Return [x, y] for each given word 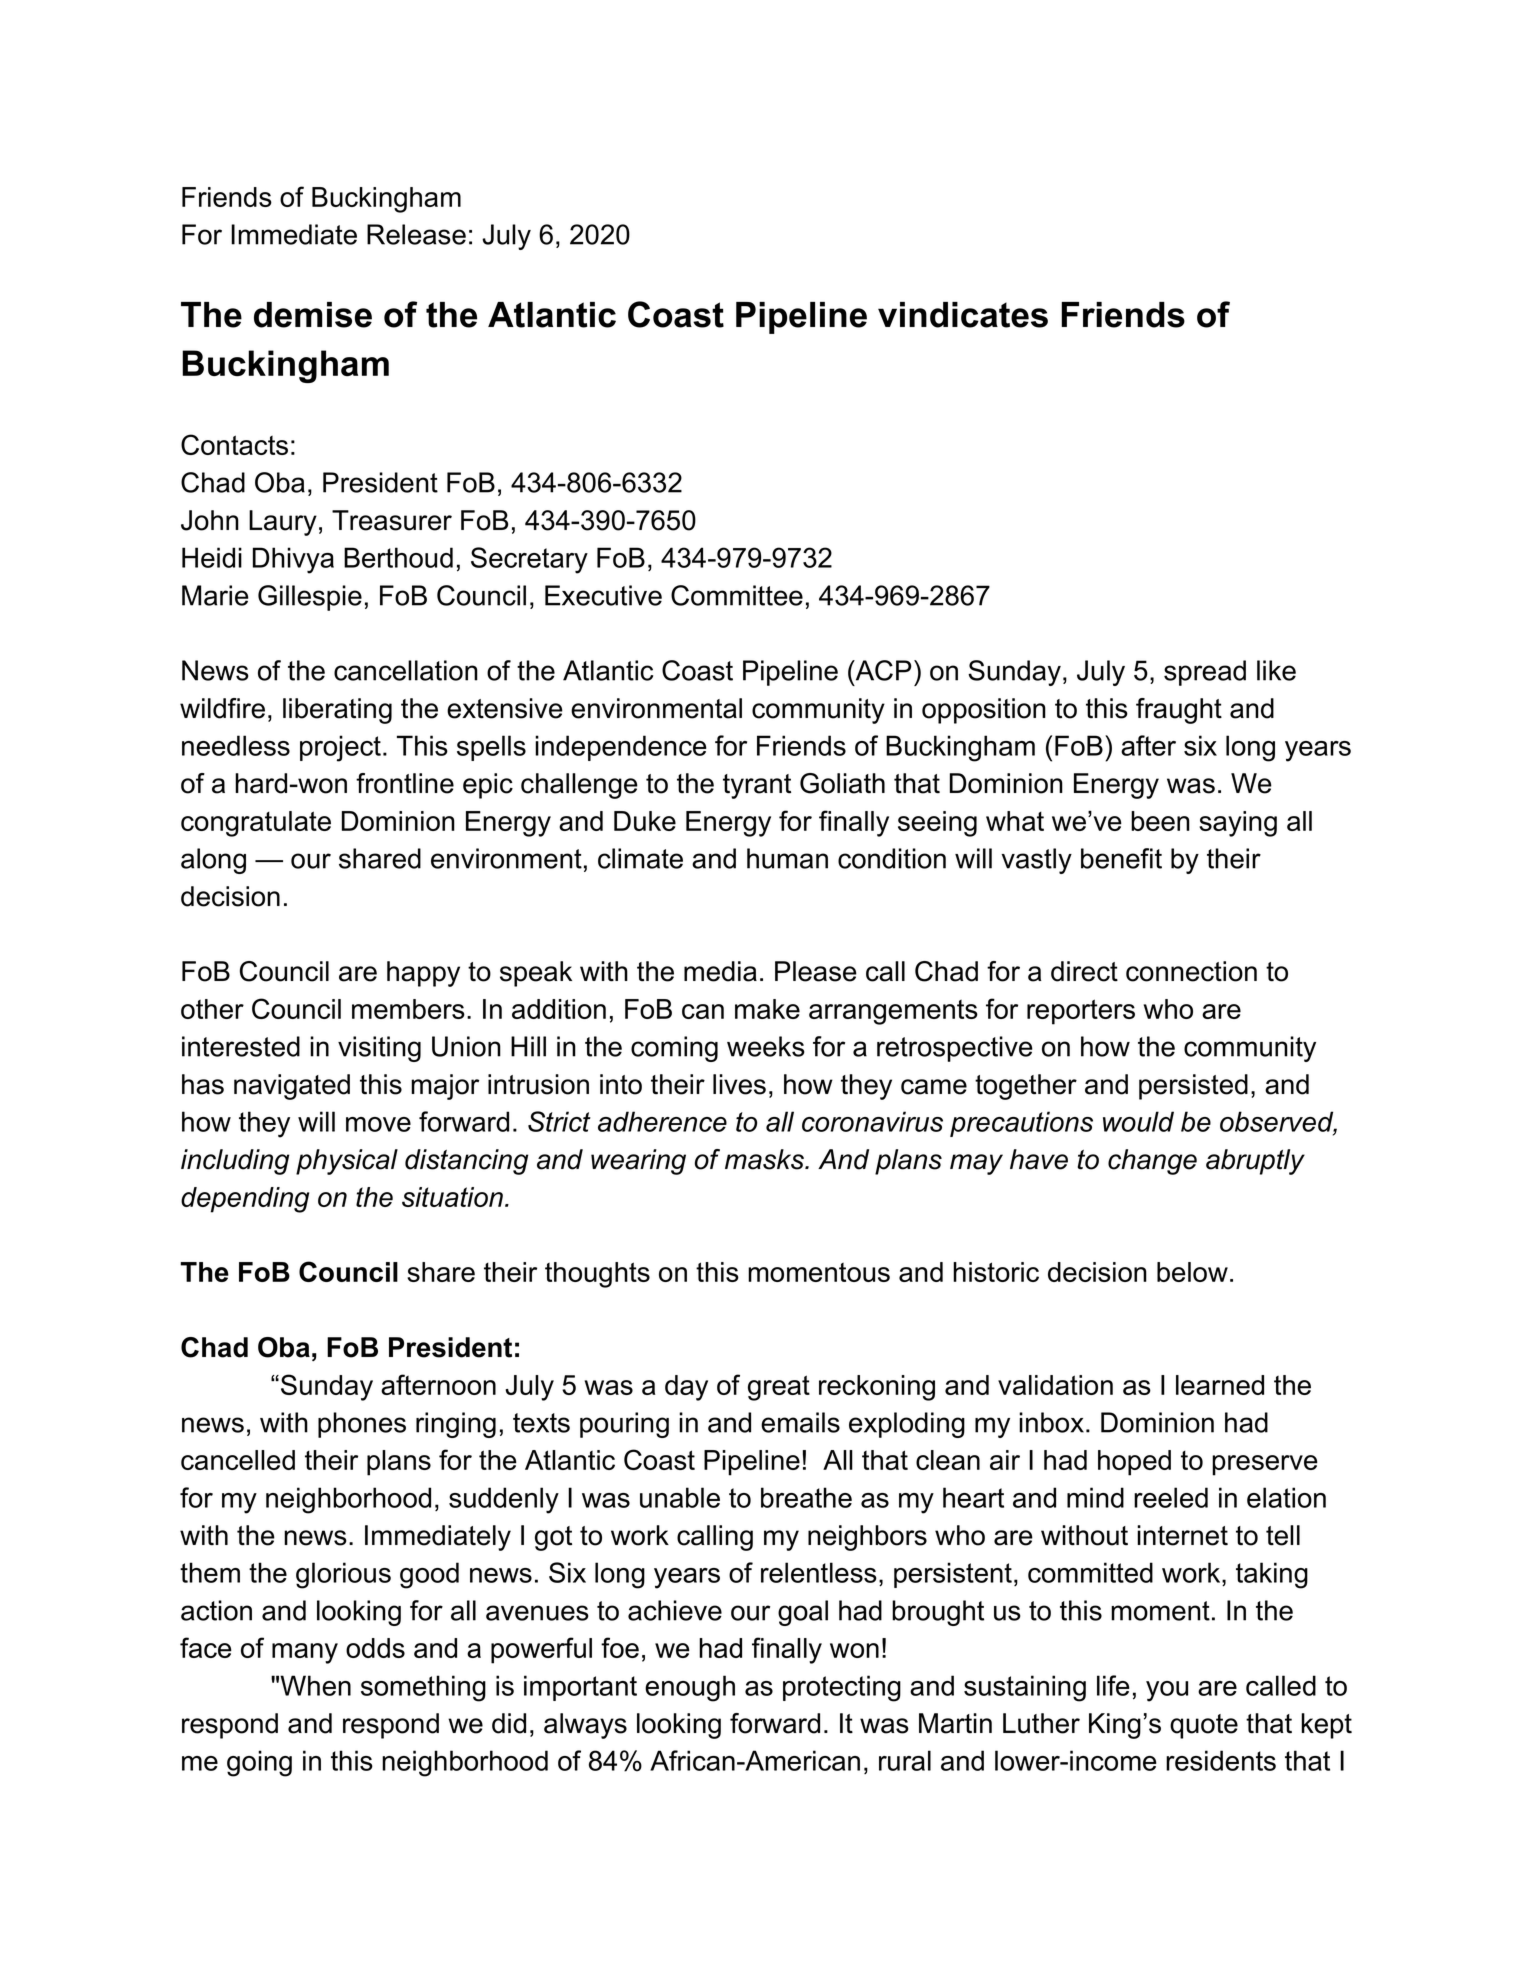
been [1160, 821]
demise [313, 315]
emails [800, 1422]
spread [1205, 673]
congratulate [256, 824]
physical [347, 1162]
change [1152, 1162]
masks [765, 1159]
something [423, 1688]
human [787, 858]
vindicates [963, 315]
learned [1220, 1385]
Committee [737, 595]
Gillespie [310, 598]
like [1276, 670]
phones [362, 1425]
